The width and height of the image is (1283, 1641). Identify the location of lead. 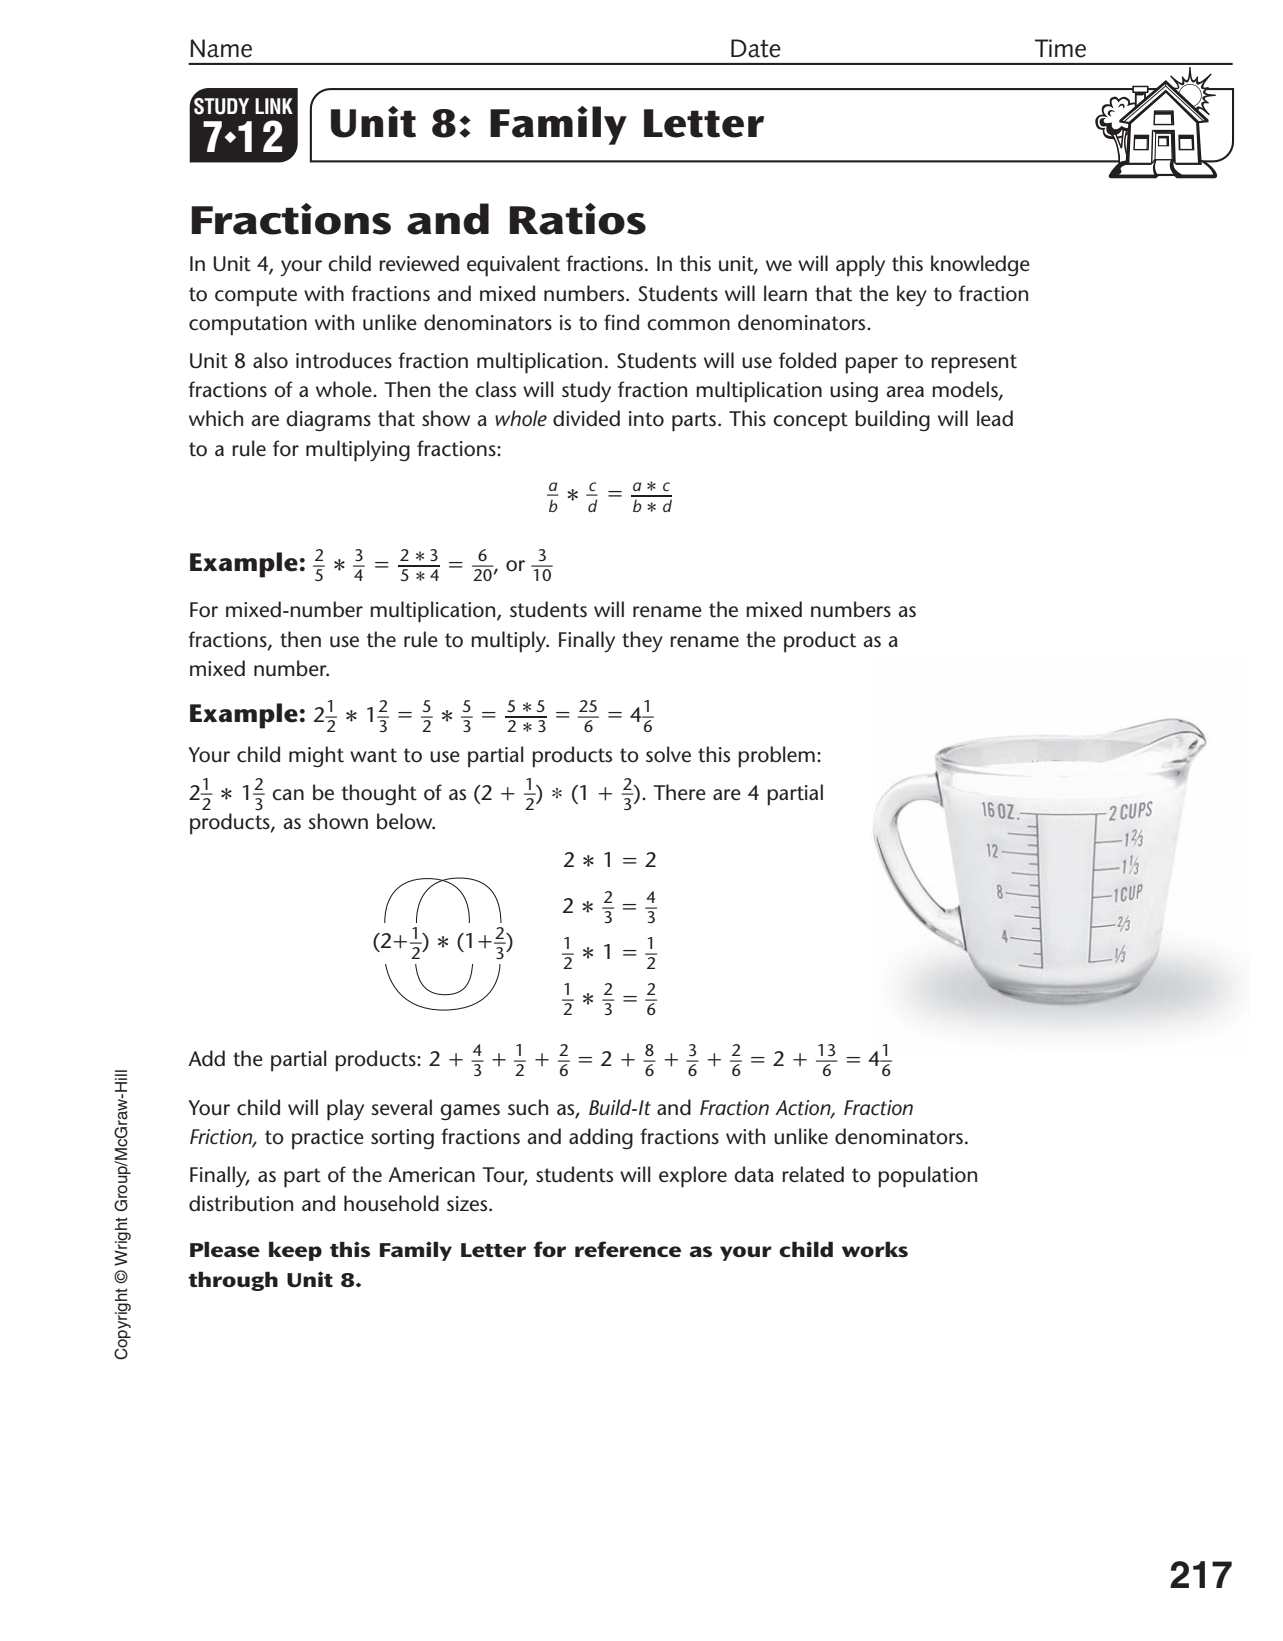
(995, 418).
